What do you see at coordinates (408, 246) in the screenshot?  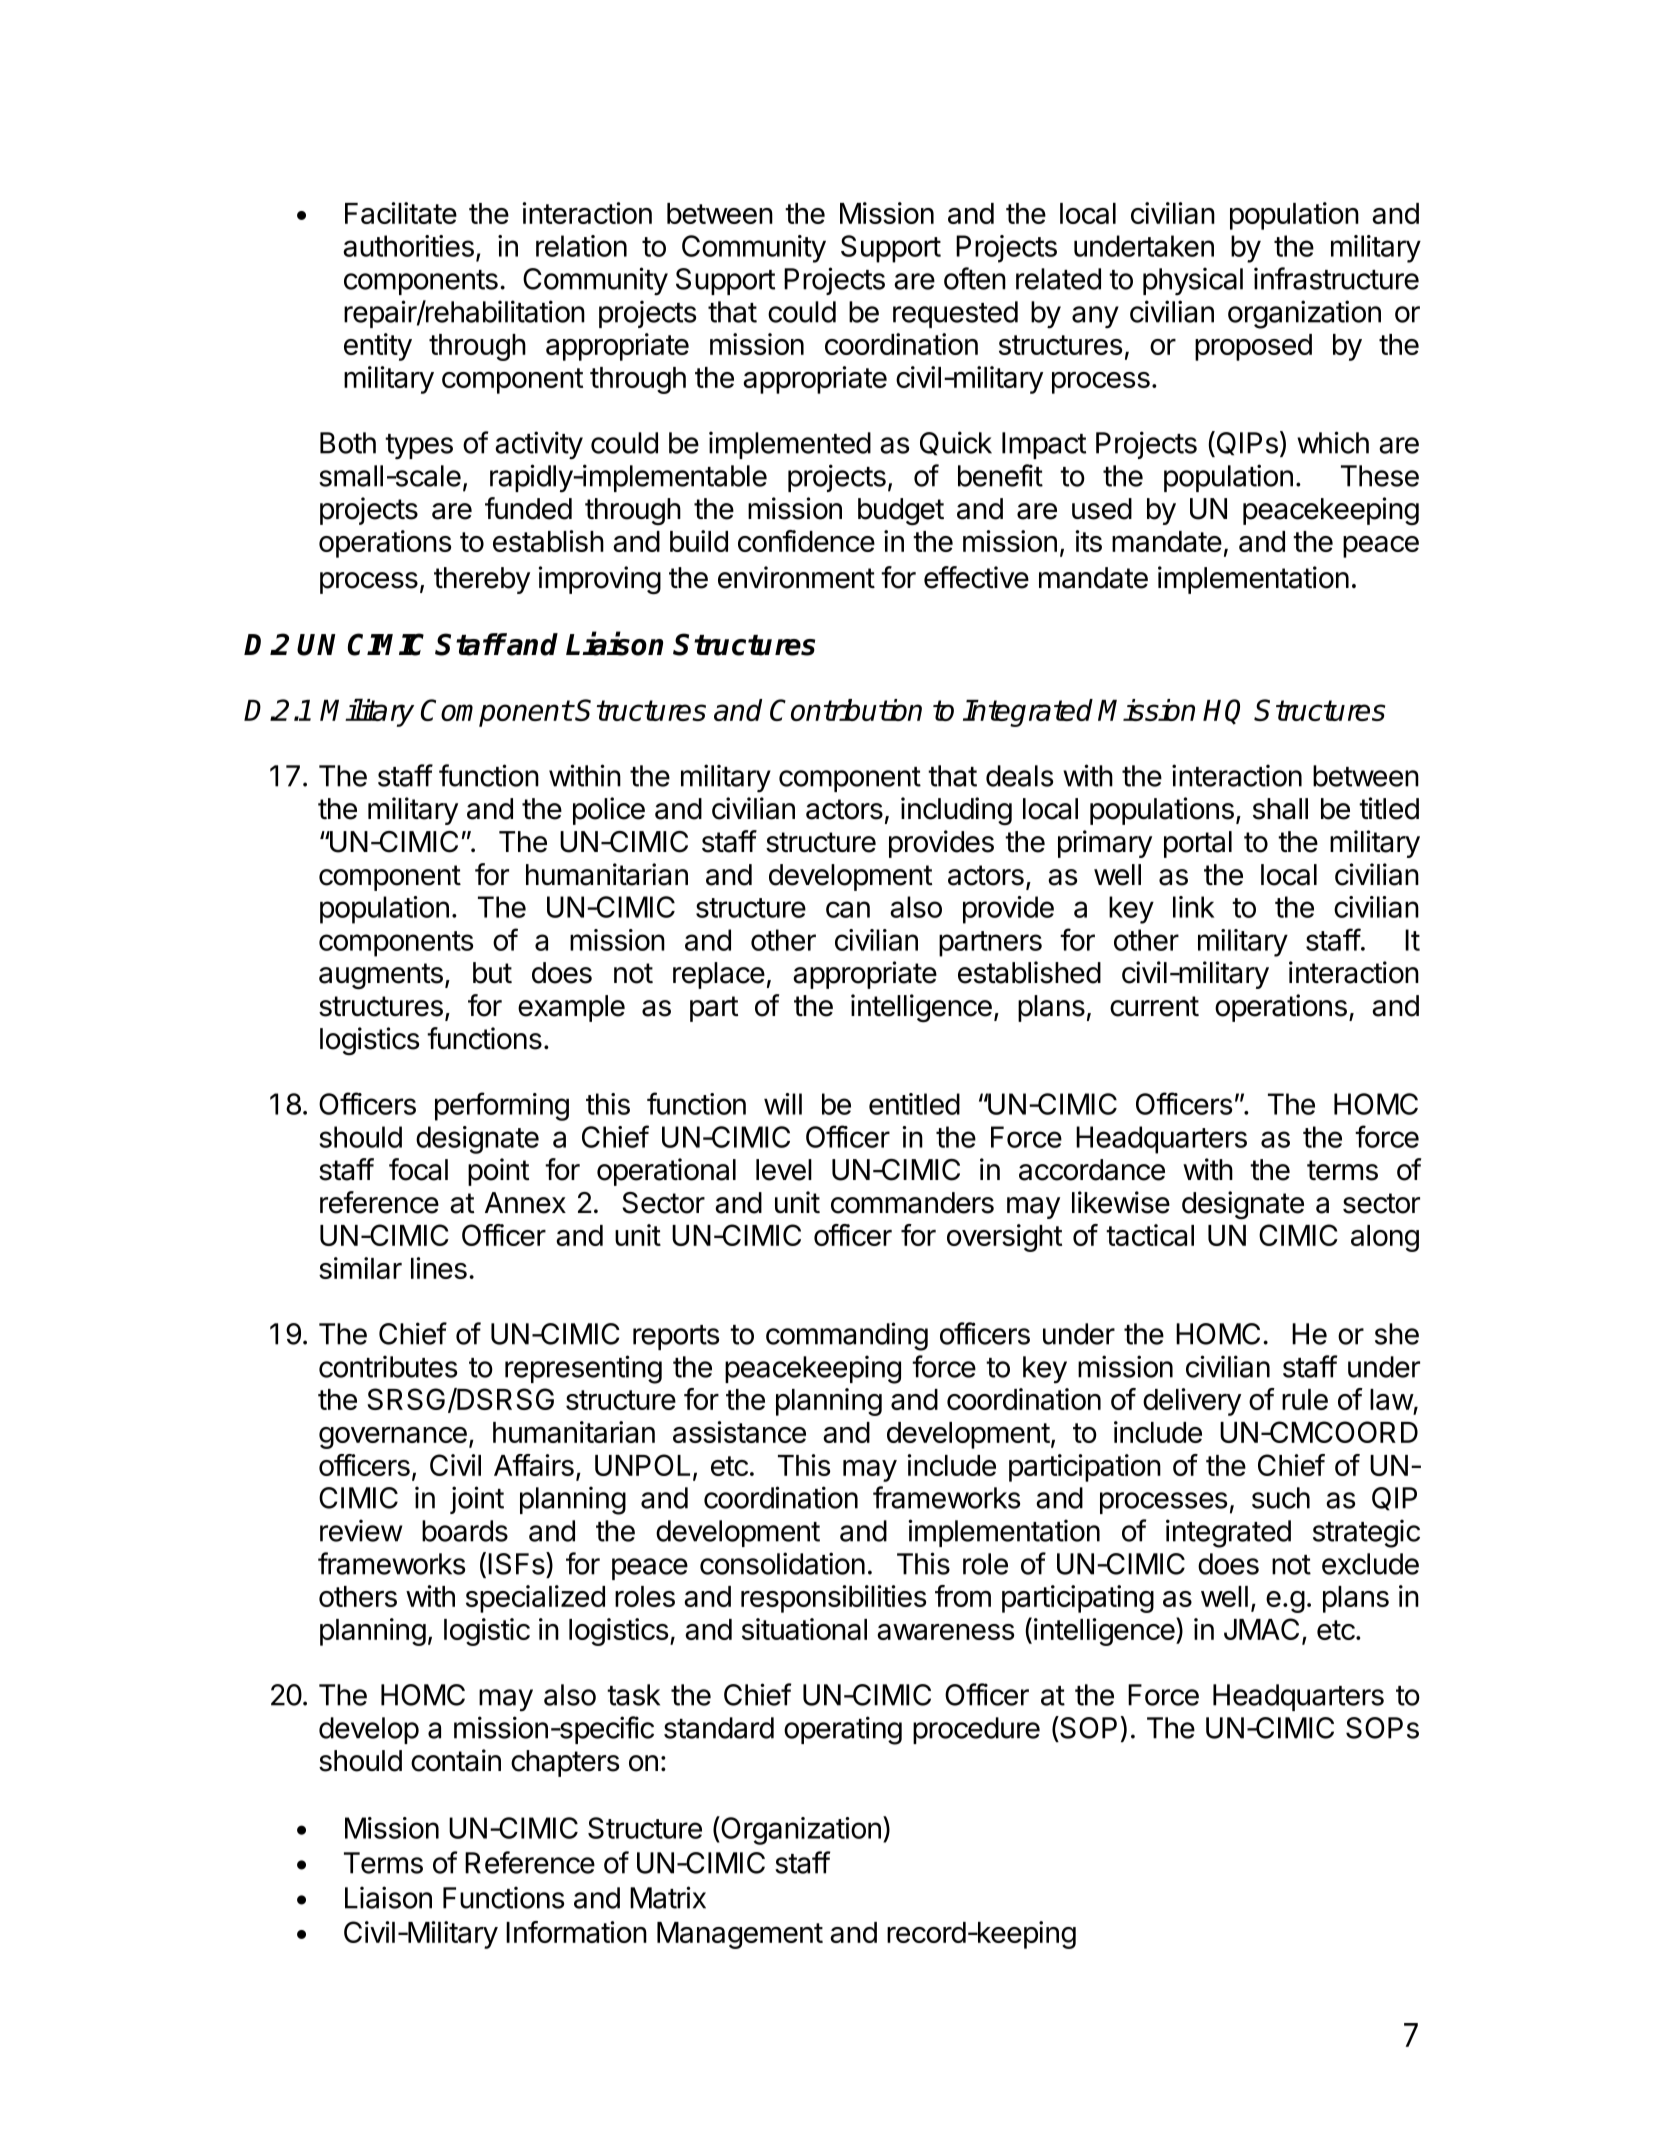 I see `authorities` at bounding box center [408, 246].
